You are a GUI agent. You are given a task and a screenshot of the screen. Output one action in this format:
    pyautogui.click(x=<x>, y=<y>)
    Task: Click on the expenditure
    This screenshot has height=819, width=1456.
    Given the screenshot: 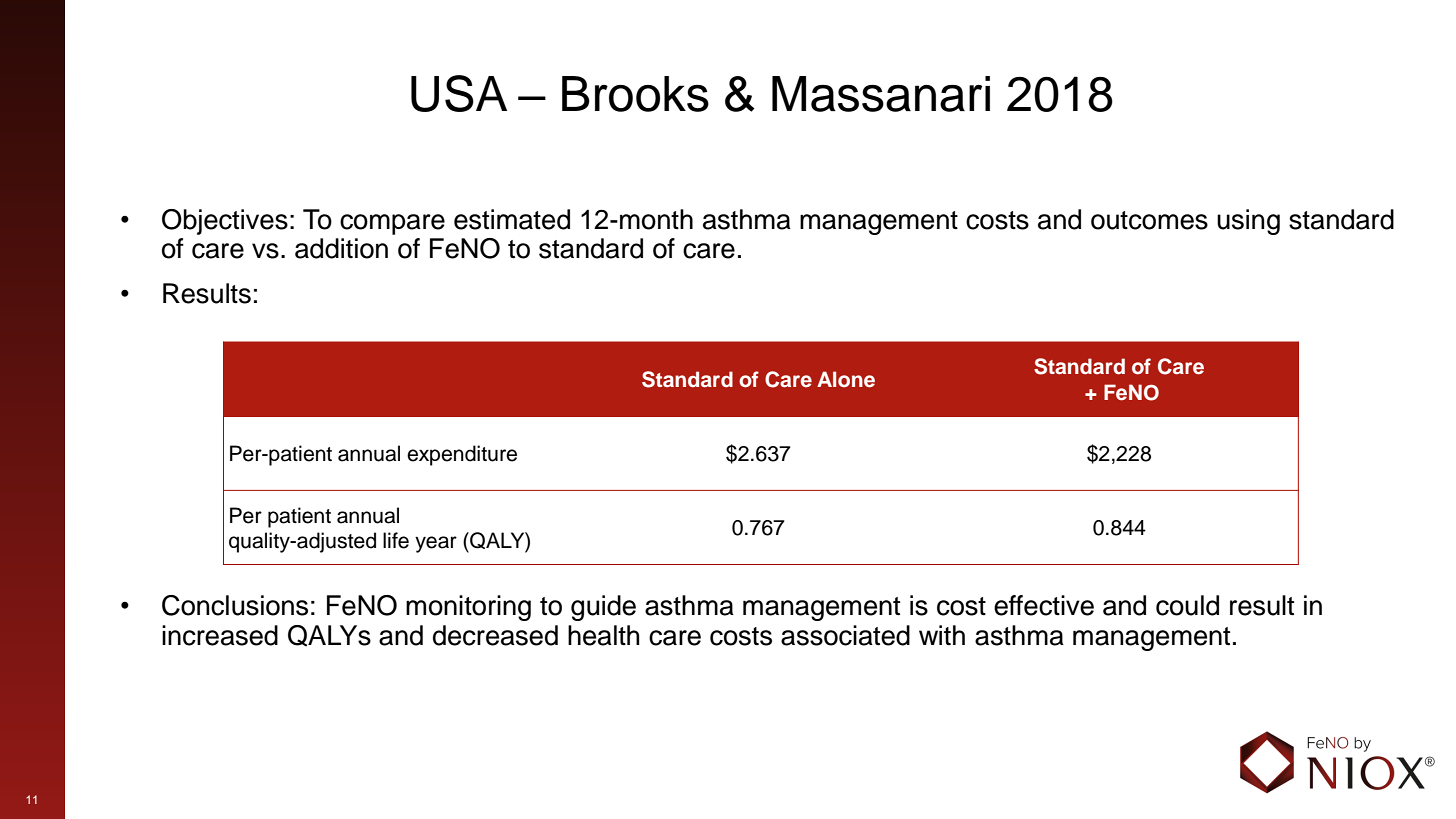 What is the action you would take?
    pyautogui.click(x=462, y=455)
